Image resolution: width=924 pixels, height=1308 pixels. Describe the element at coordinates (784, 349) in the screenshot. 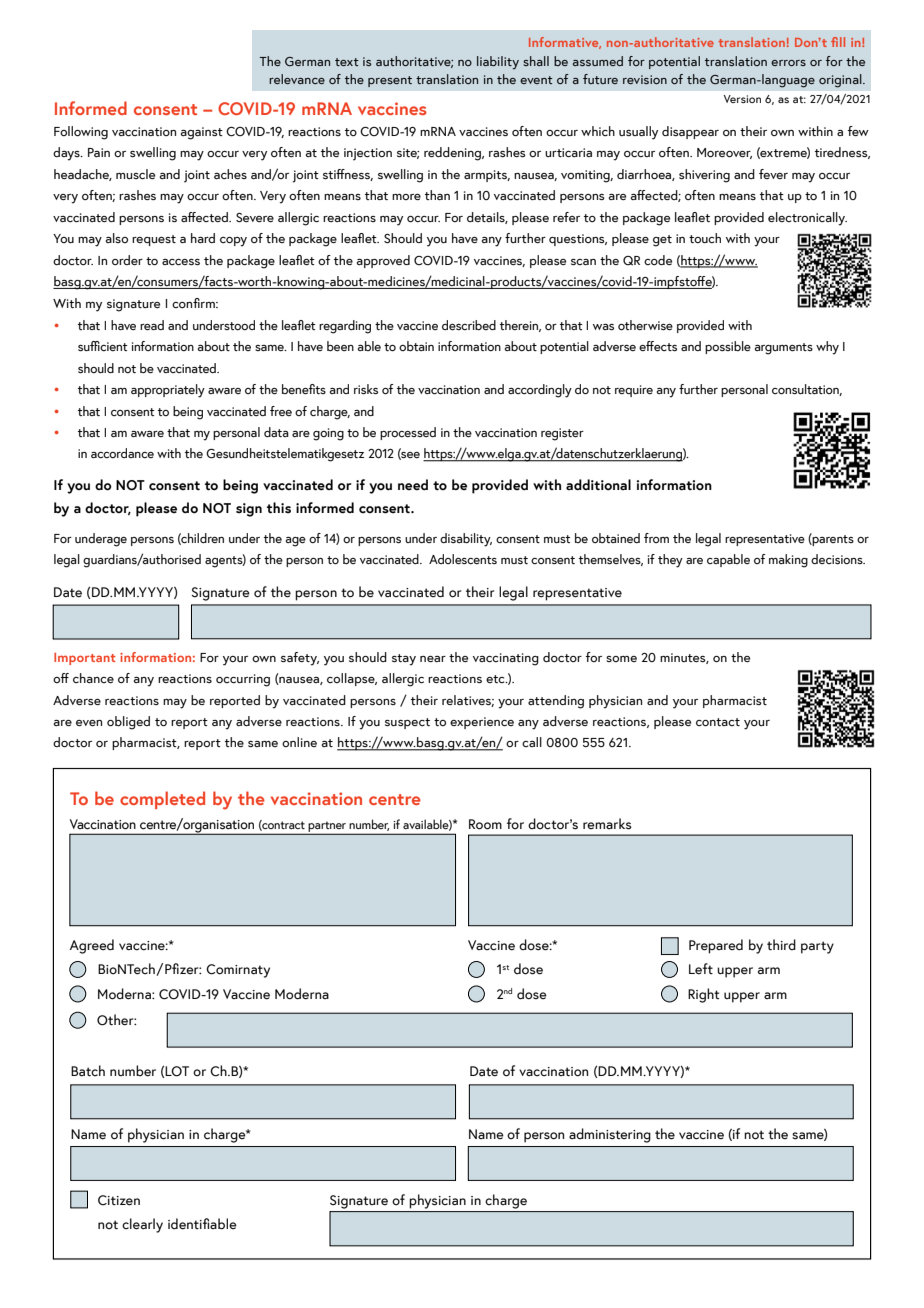

I see `arguments` at that location.
